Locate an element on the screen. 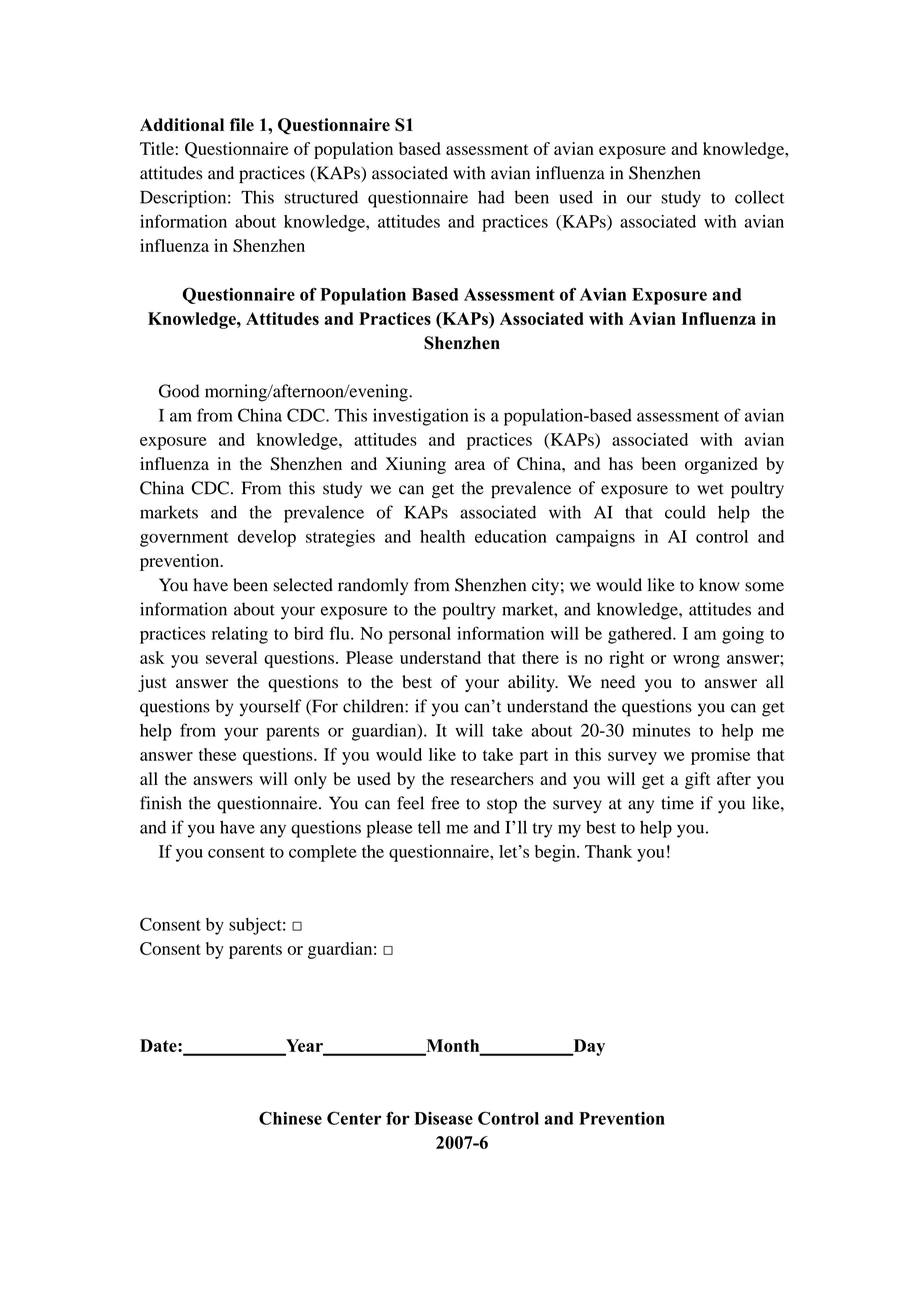 The height and width of the screenshot is (1308, 924). had is located at coordinates (491, 197).
